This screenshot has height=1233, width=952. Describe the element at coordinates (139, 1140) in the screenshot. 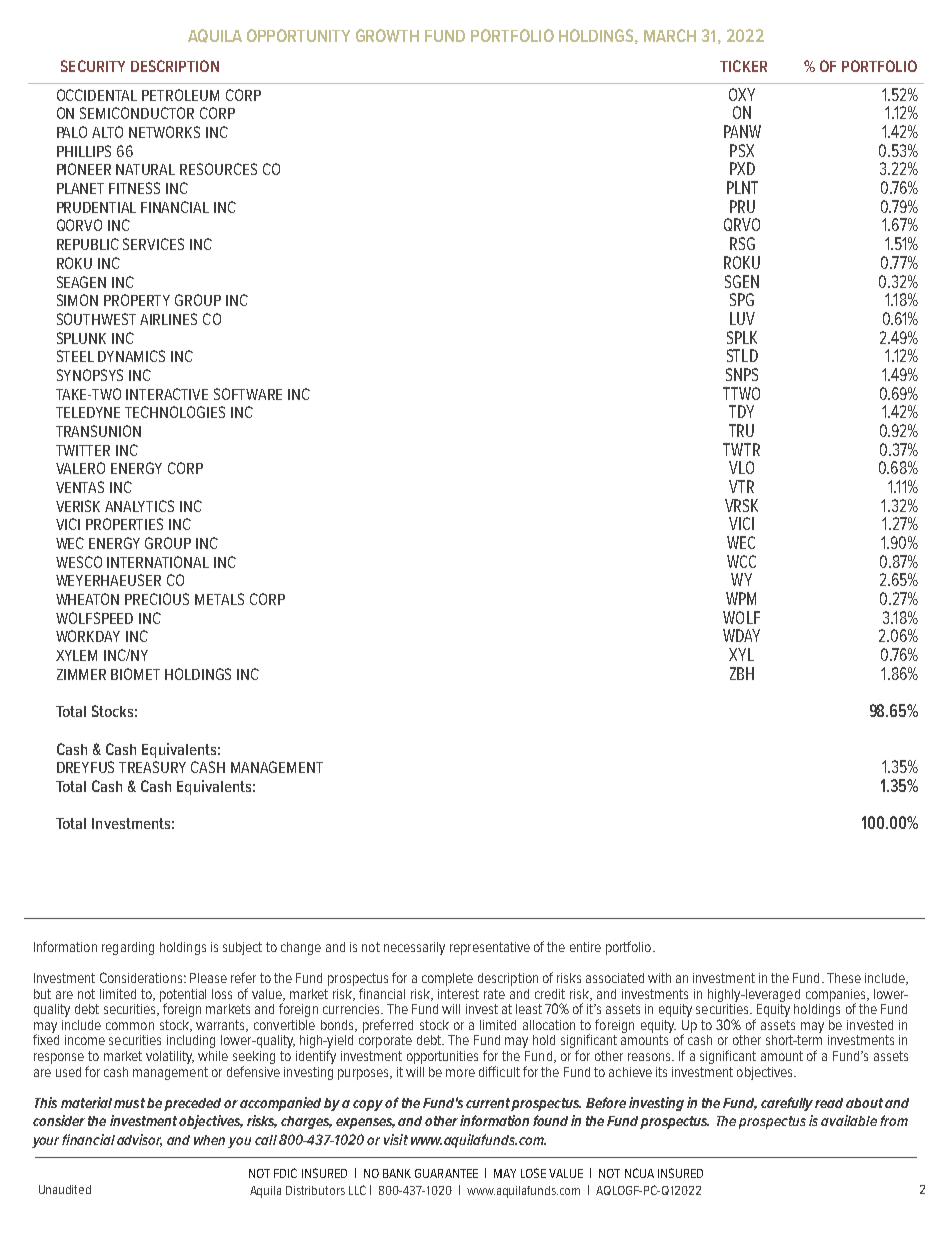

I see `advisor` at that location.
